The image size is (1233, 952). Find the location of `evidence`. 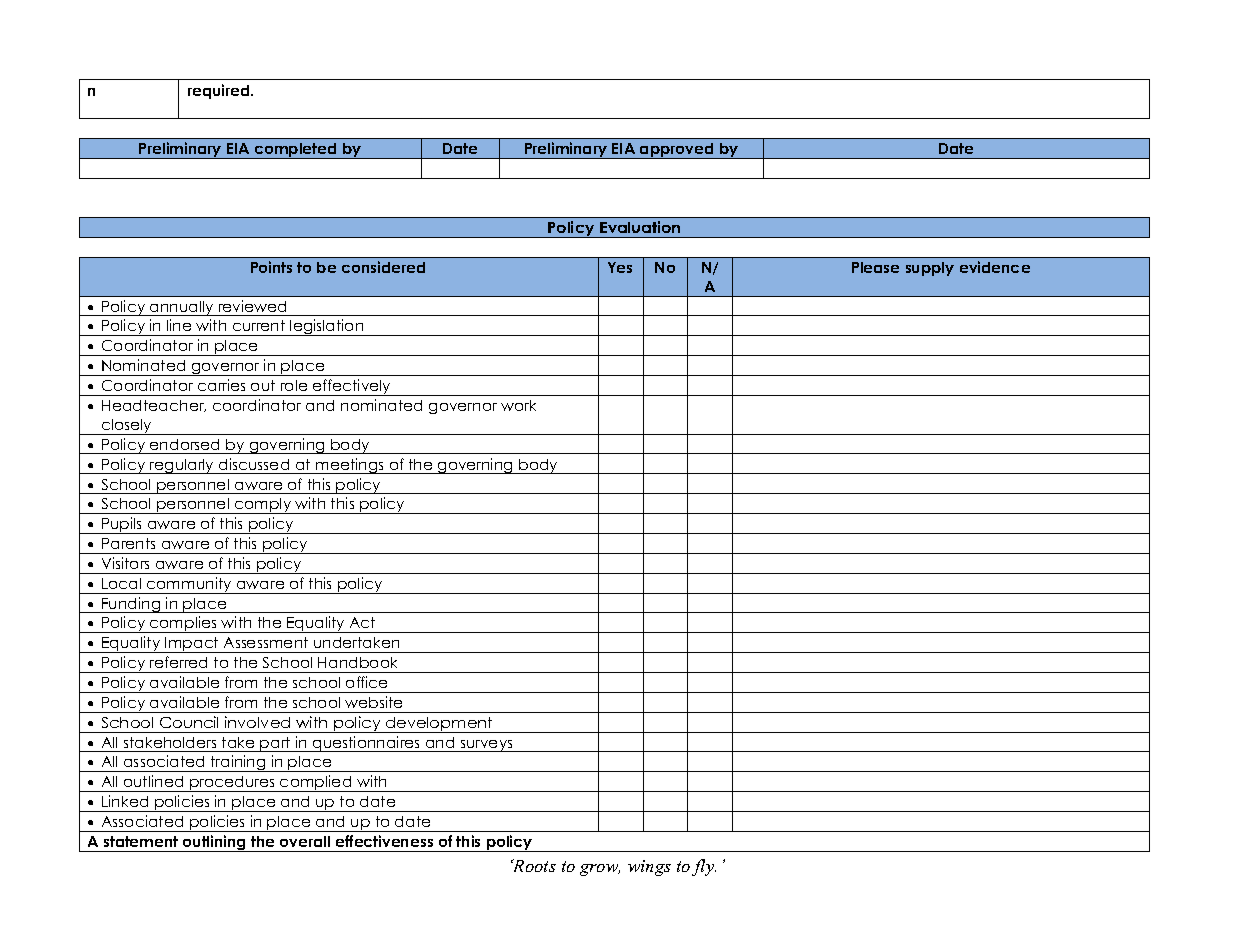

evidence is located at coordinates (995, 267).
